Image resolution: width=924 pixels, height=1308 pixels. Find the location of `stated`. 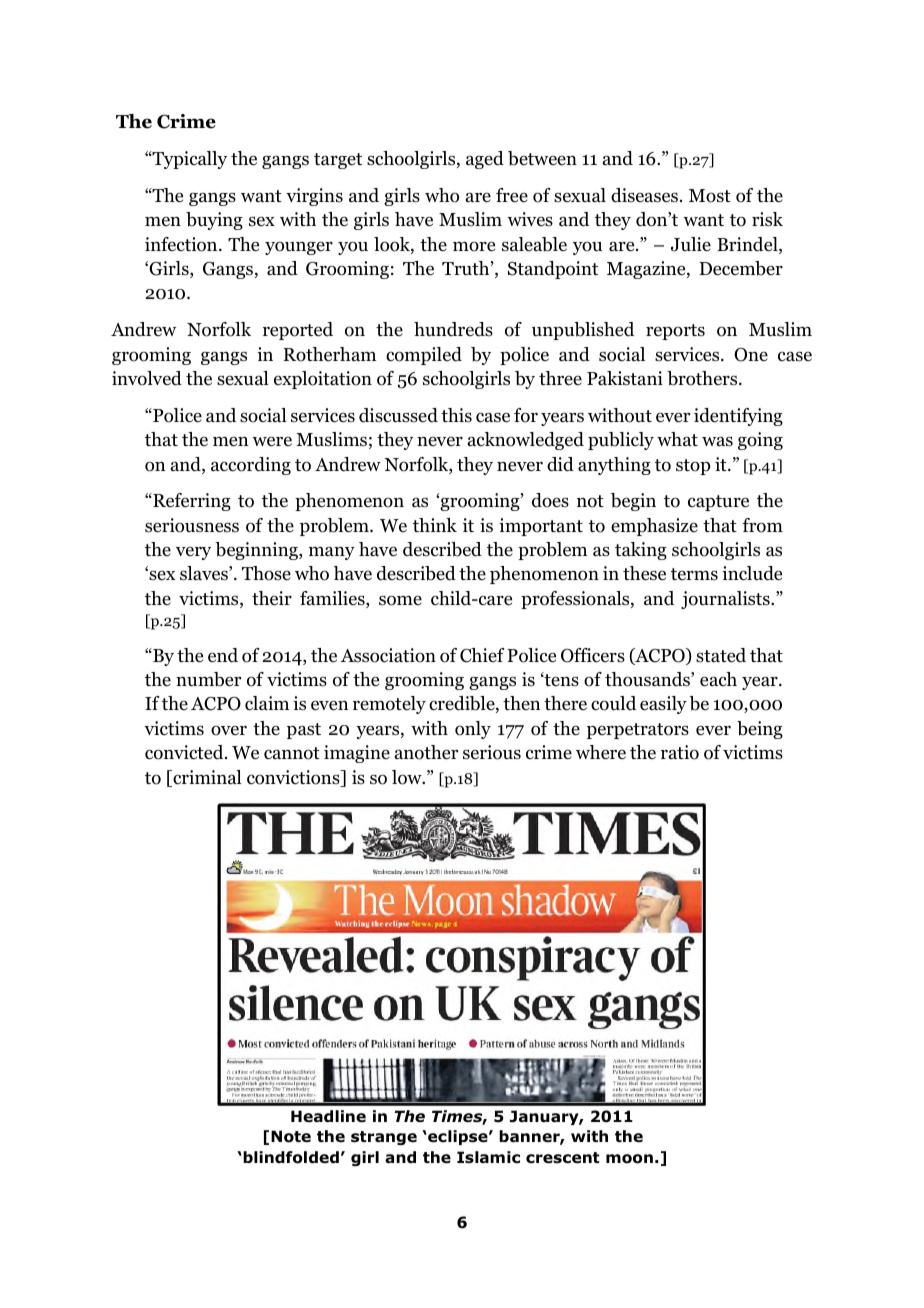

stated is located at coordinates (721, 655).
